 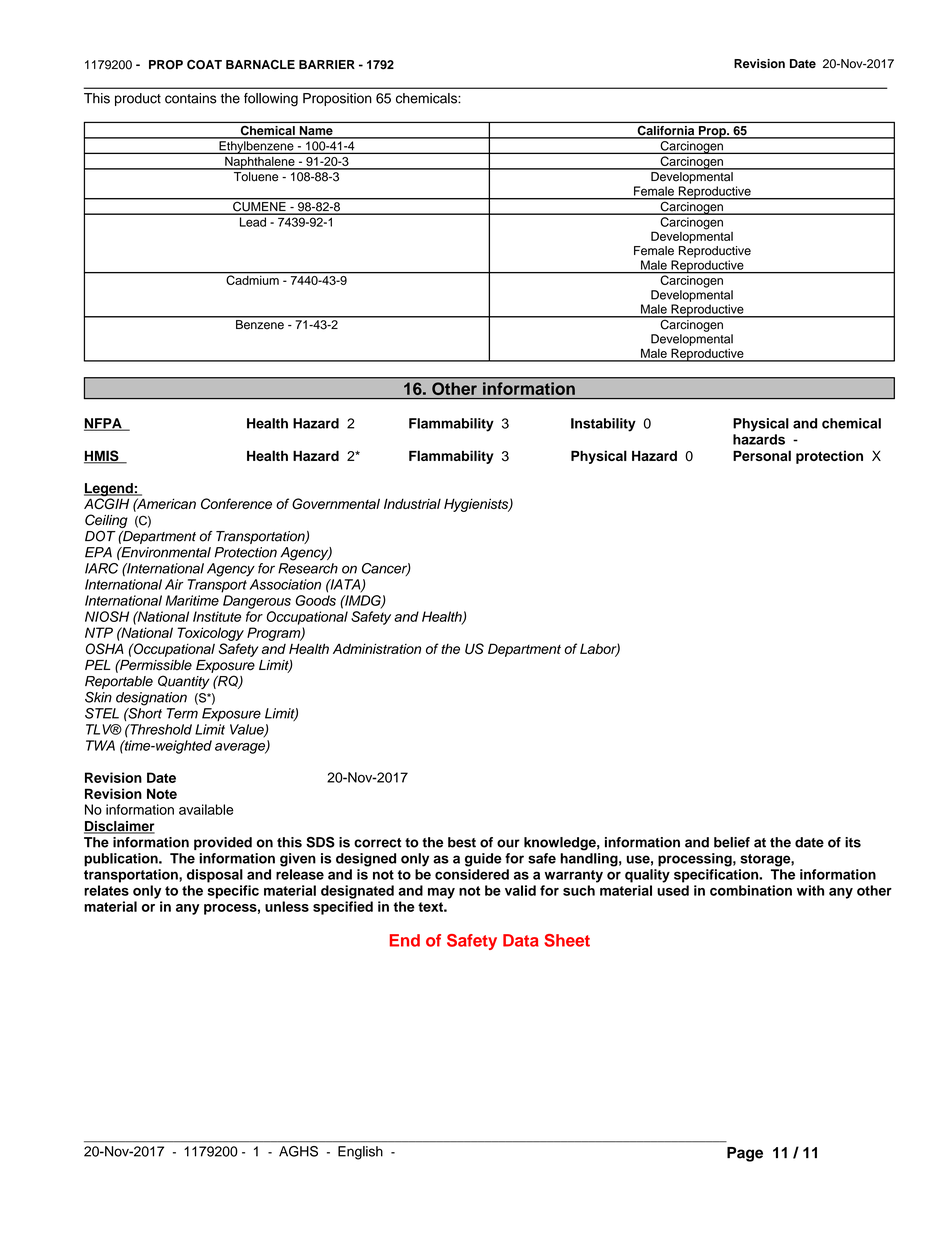 I want to click on Governmental, so click(x=336, y=503).
